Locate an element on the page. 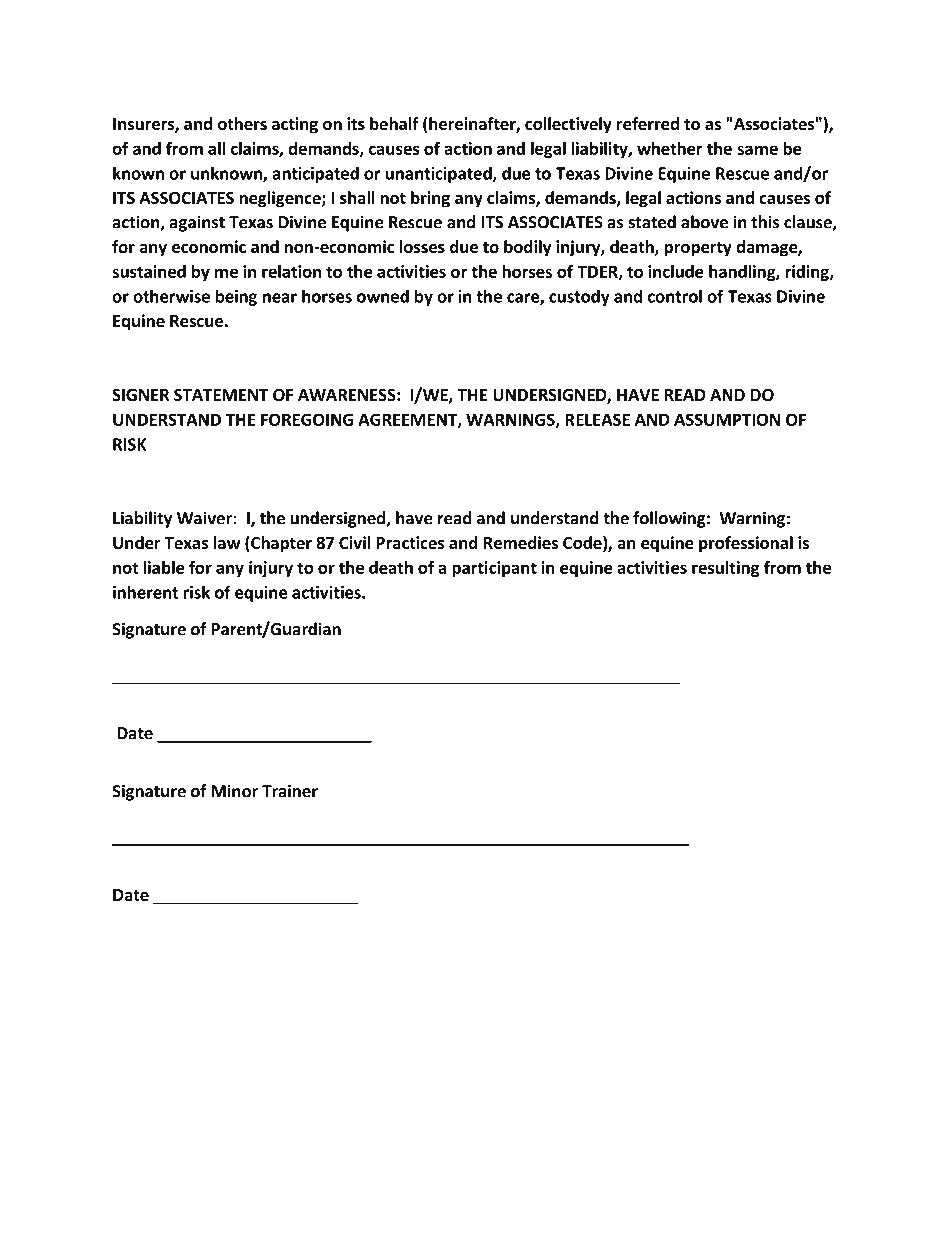 The image size is (952, 1233). being is located at coordinates (236, 297).
